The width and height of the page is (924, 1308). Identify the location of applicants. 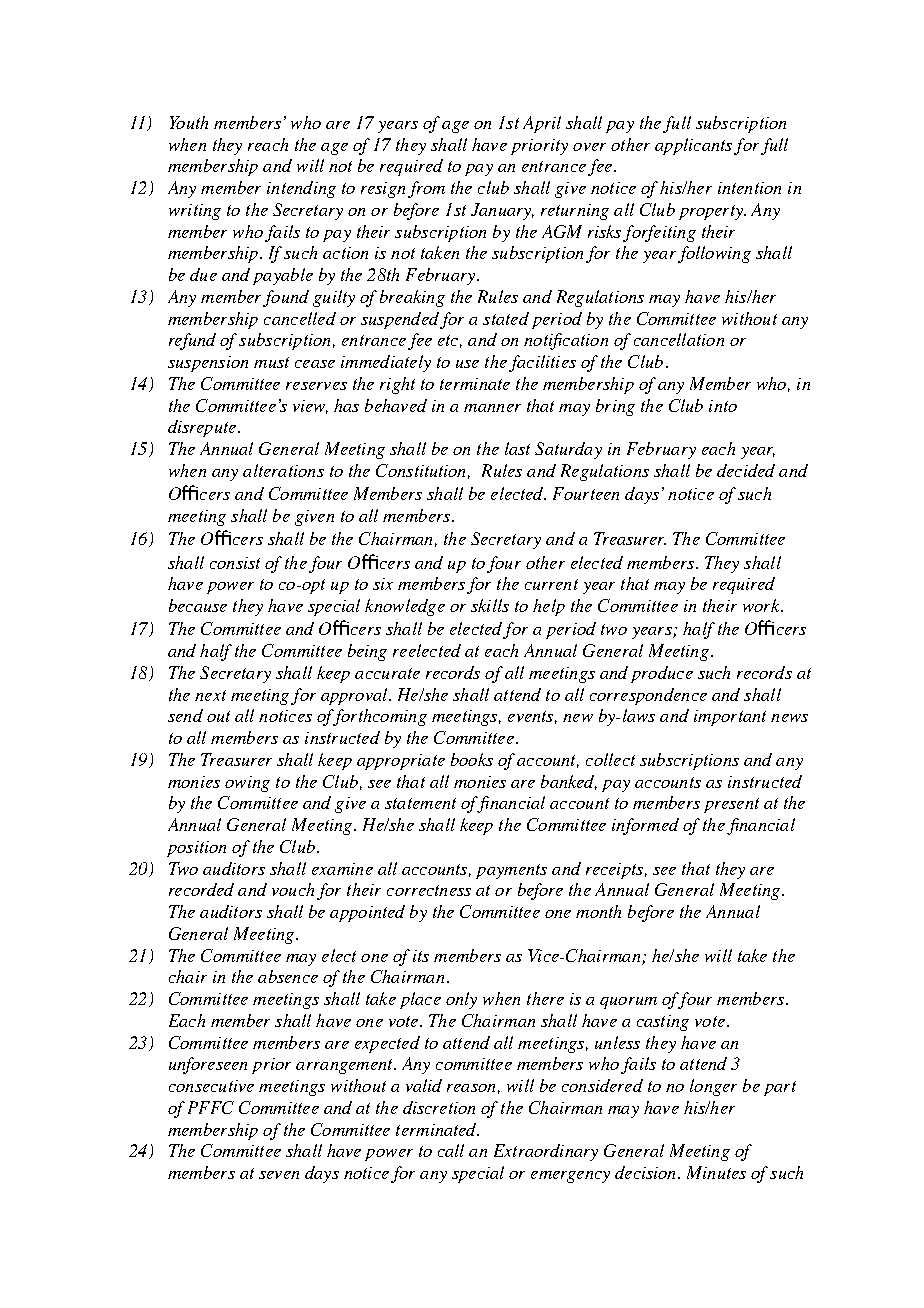
(693, 146).
